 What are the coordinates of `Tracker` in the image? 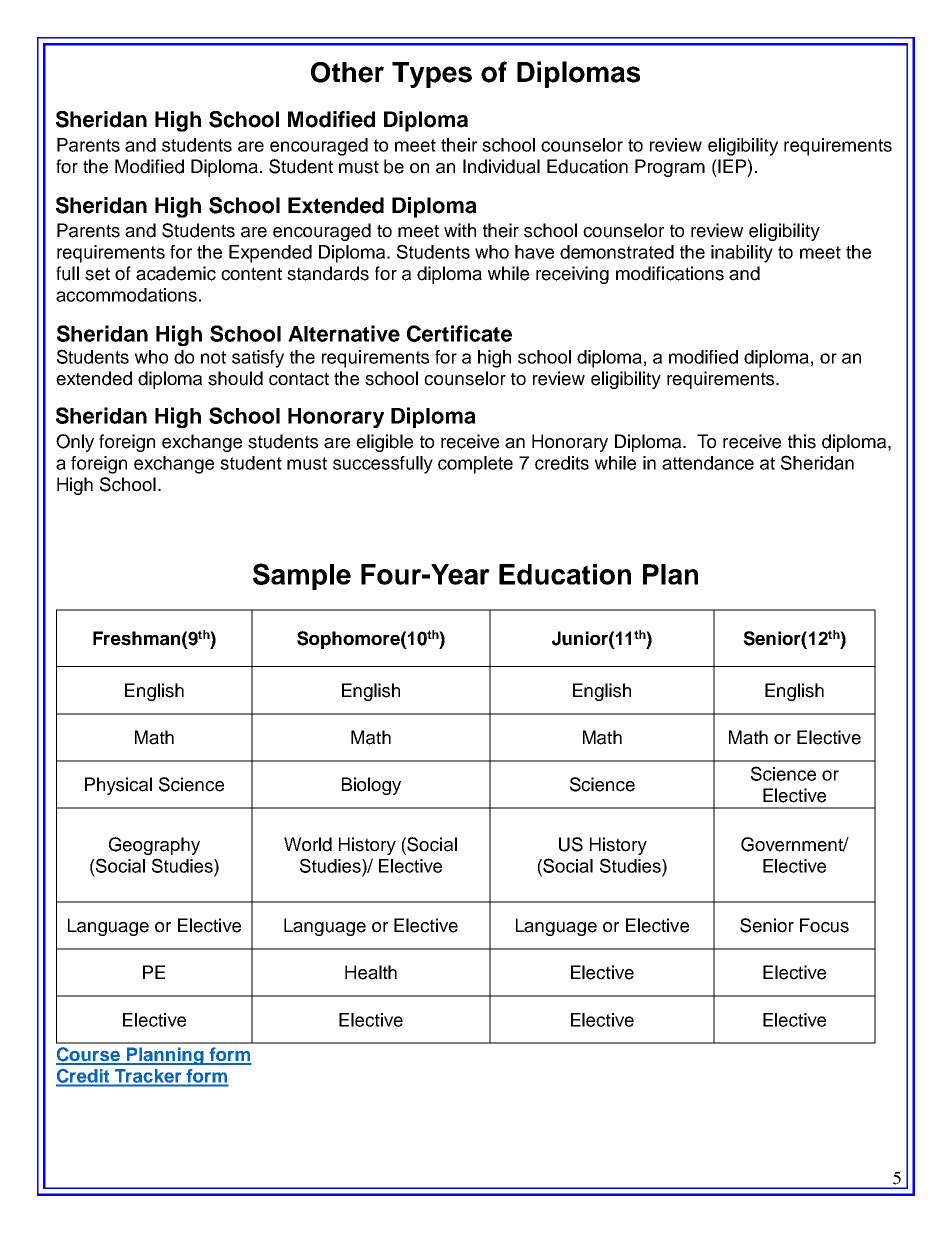 It's located at (148, 1076).
